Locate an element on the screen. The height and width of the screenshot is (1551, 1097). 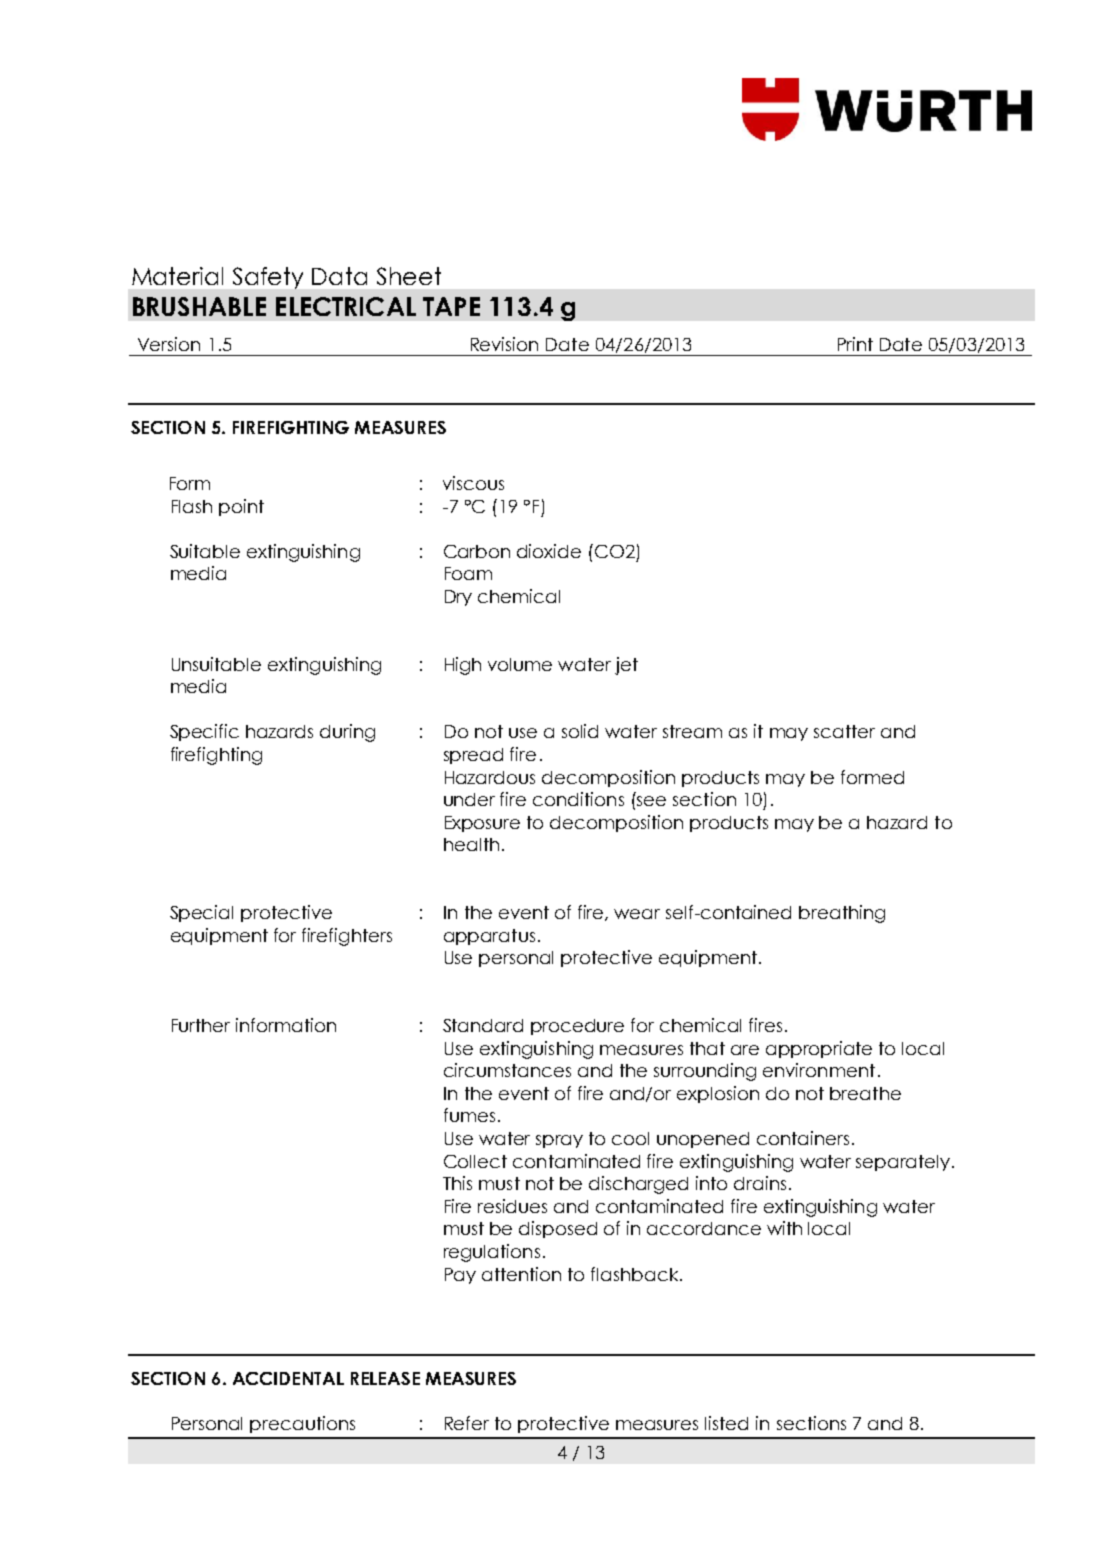
Revision is located at coordinates (504, 344).
